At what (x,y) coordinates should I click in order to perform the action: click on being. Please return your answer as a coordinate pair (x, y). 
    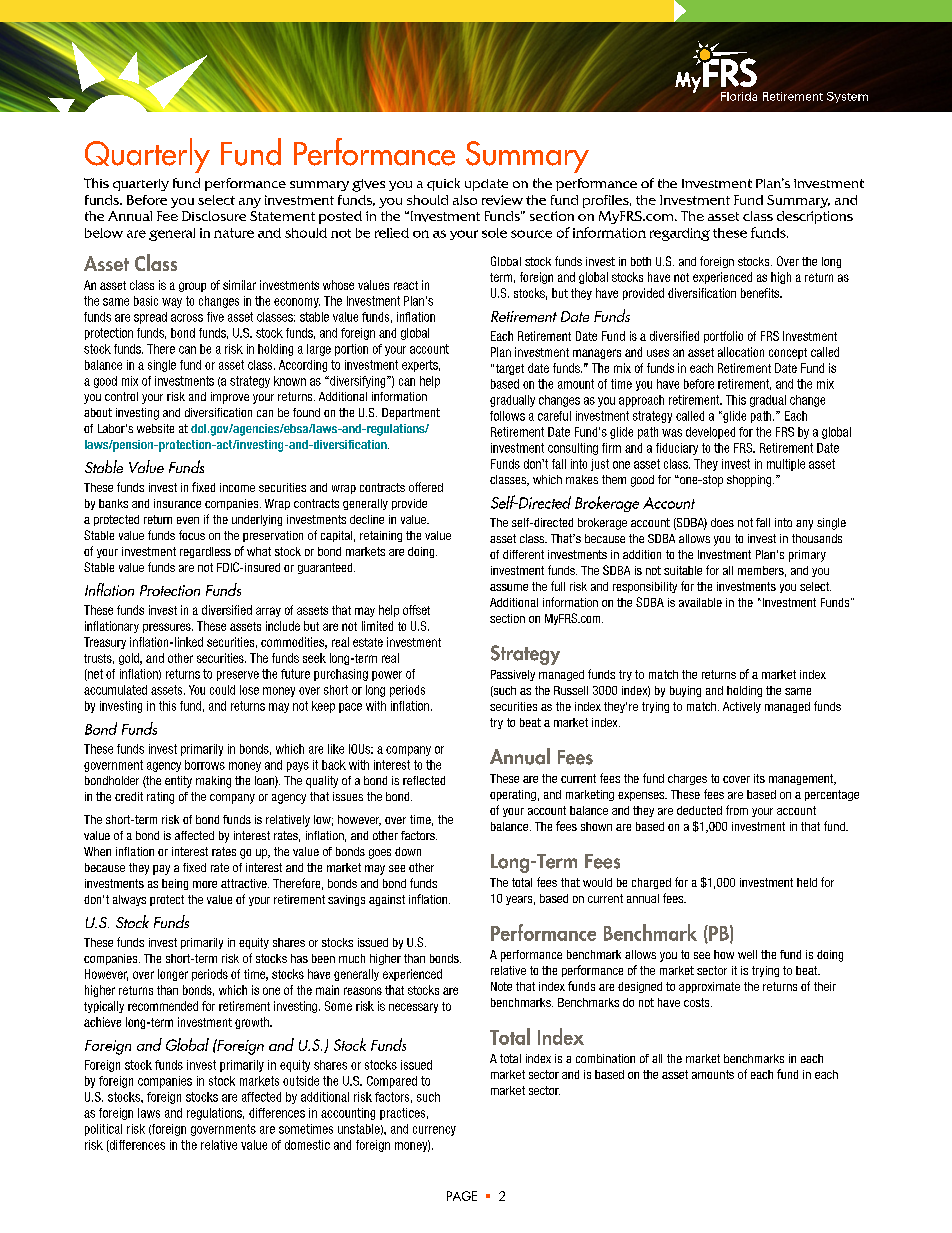
    Looking at the image, I should click on (175, 884).
